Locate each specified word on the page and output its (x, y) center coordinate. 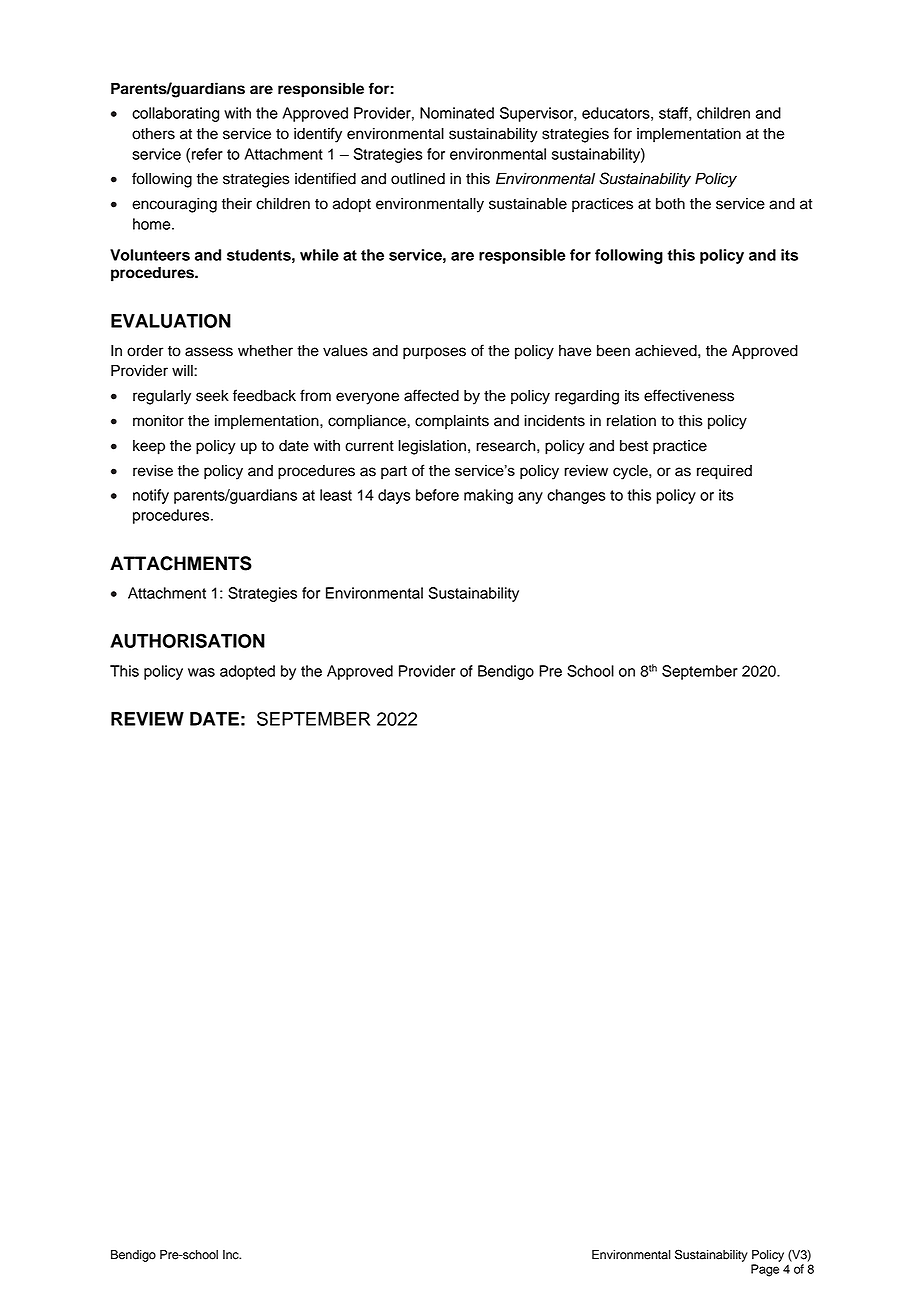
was (201, 672)
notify (151, 496)
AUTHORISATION (187, 640)
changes (576, 496)
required (724, 472)
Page (765, 1270)
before (437, 495)
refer (207, 154)
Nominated (457, 113)
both (670, 204)
